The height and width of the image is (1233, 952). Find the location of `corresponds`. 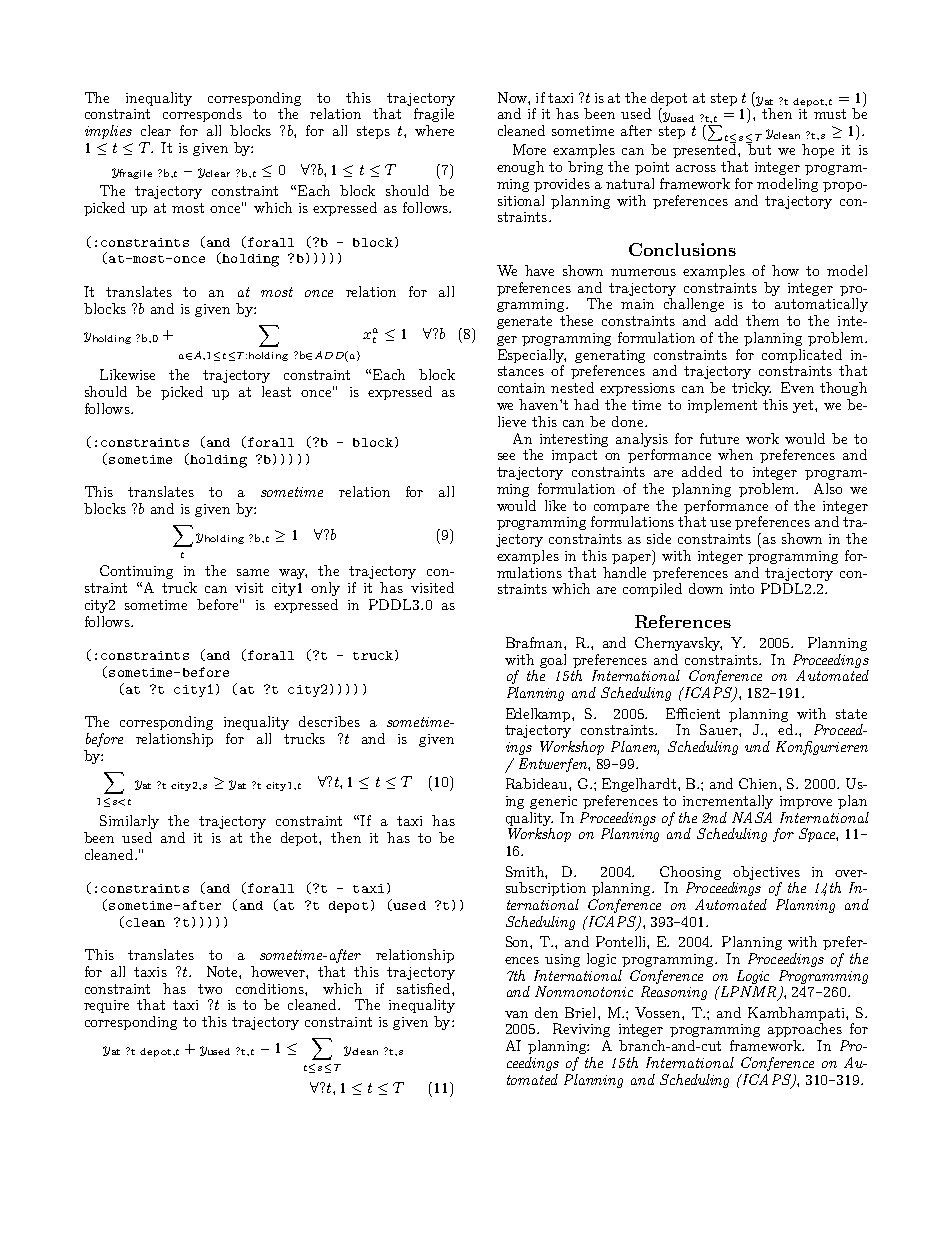

corresponds is located at coordinates (202, 115).
